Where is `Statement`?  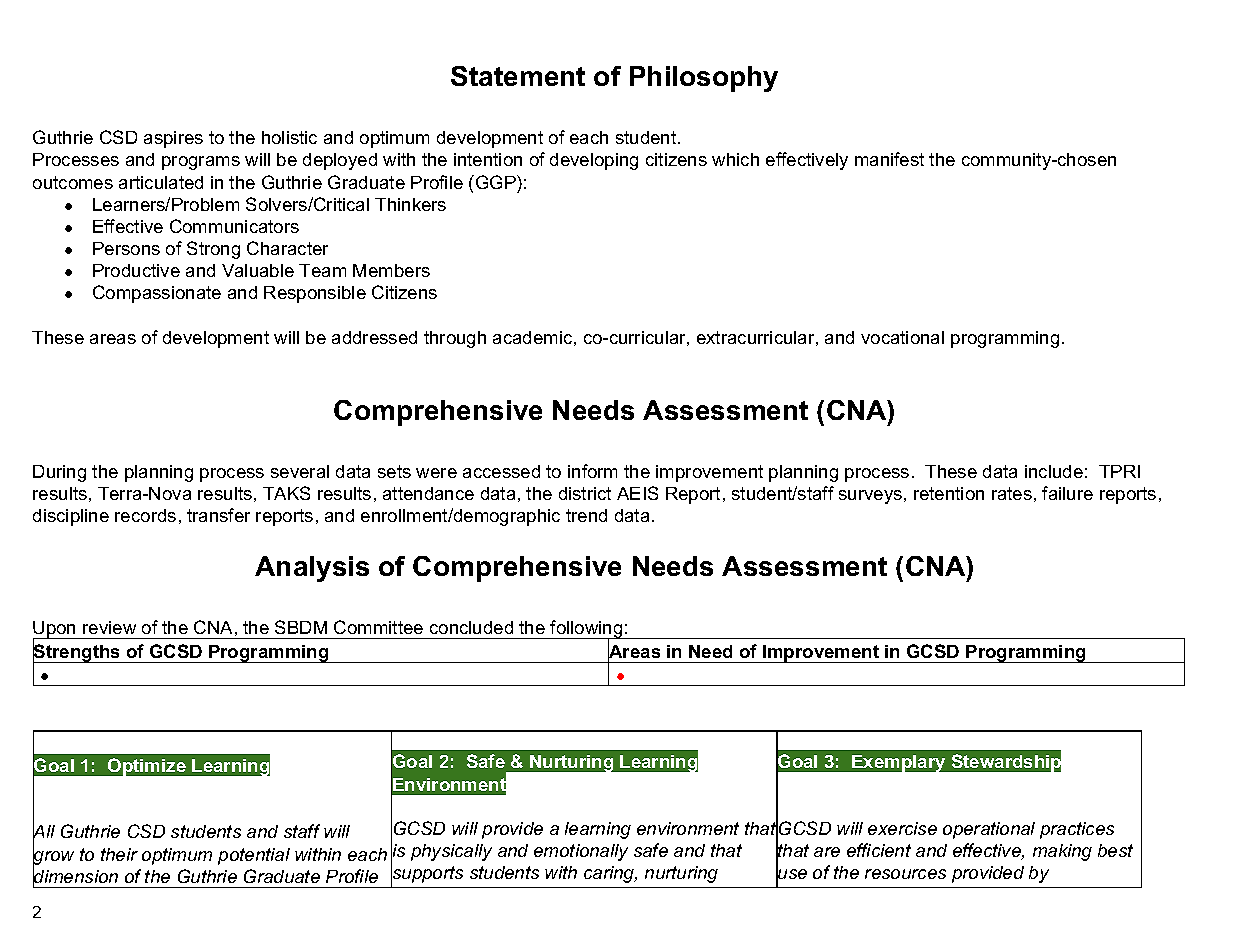
Statement is located at coordinates (518, 76).
